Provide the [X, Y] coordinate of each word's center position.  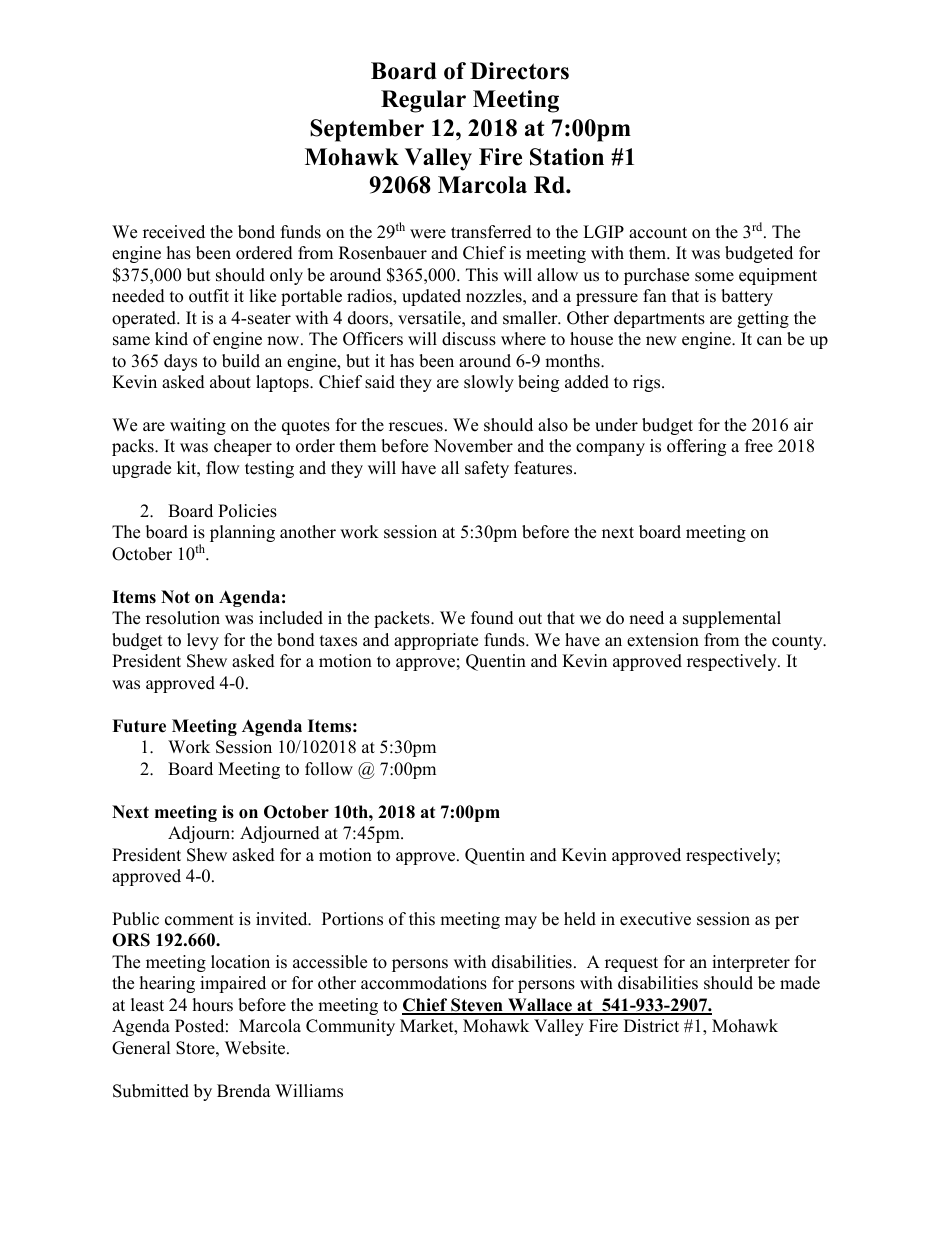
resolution [183, 618]
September [367, 130]
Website [256, 1048]
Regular [423, 101]
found [492, 618]
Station [567, 157]
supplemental [732, 619]
